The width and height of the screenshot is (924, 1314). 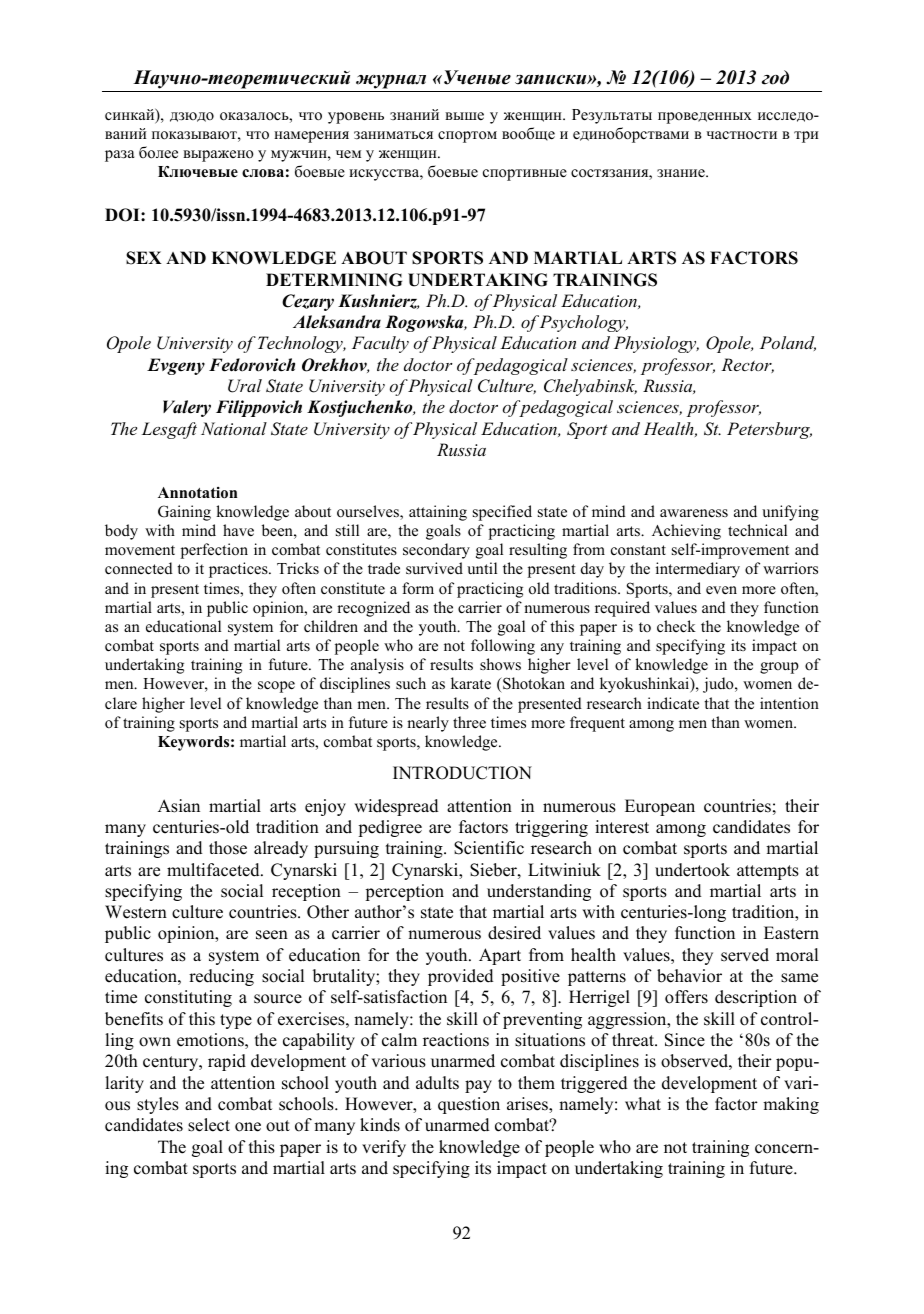 I want to click on judo, so click(x=719, y=685).
